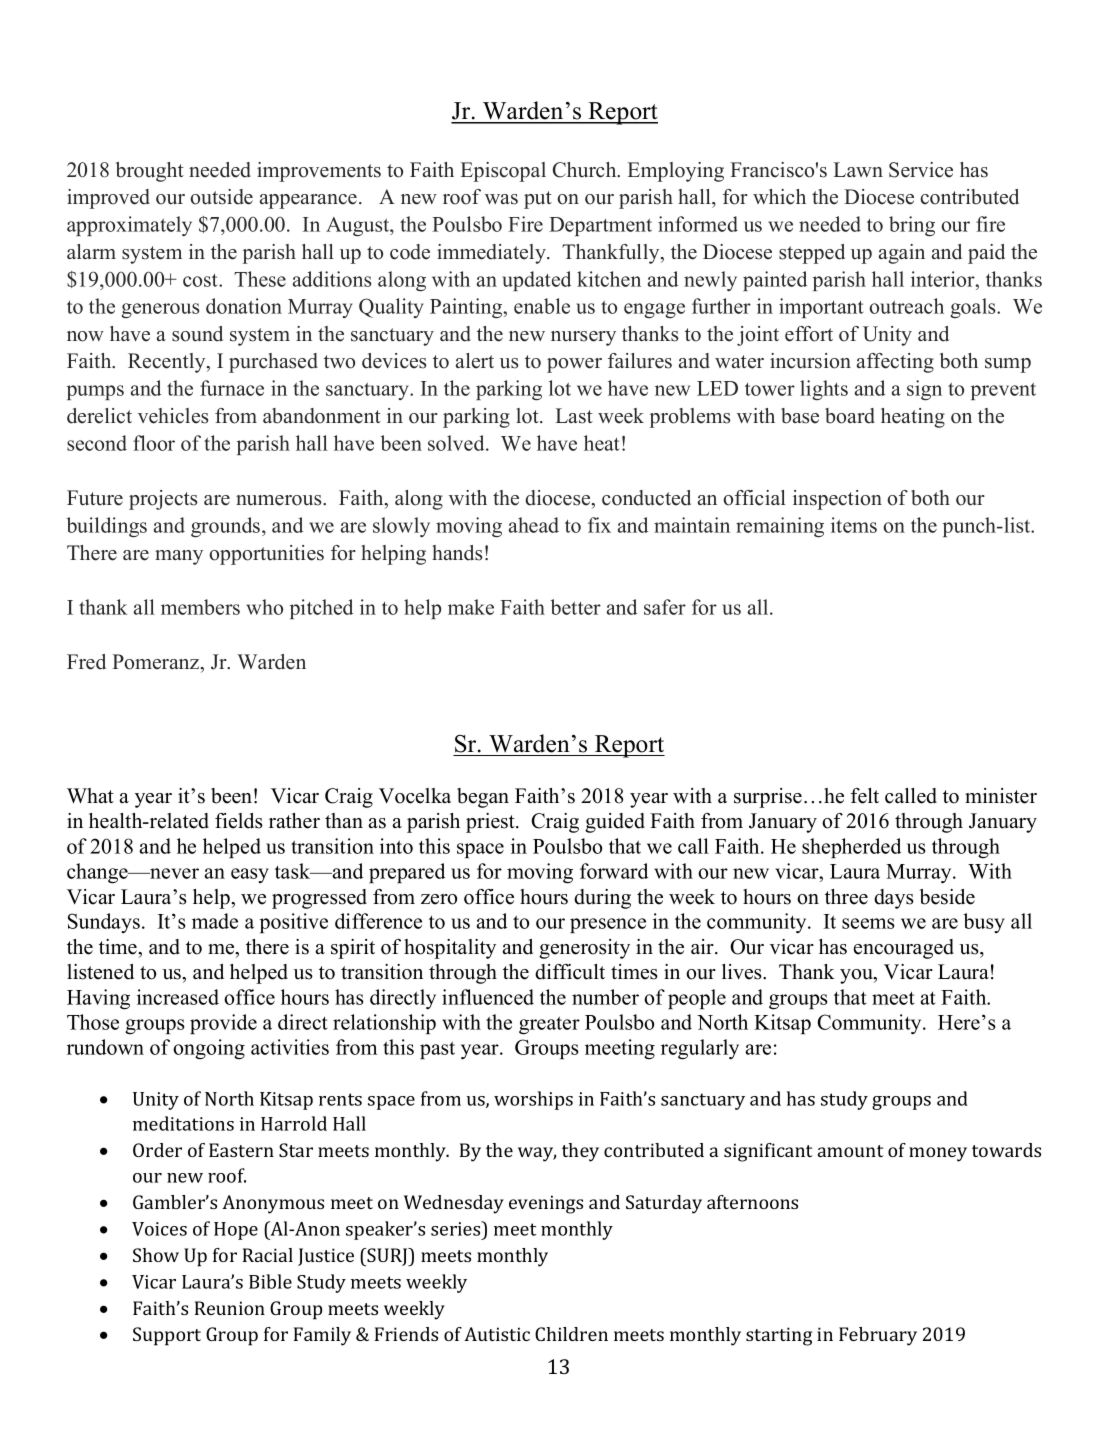 Image resolution: width=1116 pixels, height=1444 pixels. What do you see at coordinates (865, 796) in the image?
I see `felt` at bounding box center [865, 796].
